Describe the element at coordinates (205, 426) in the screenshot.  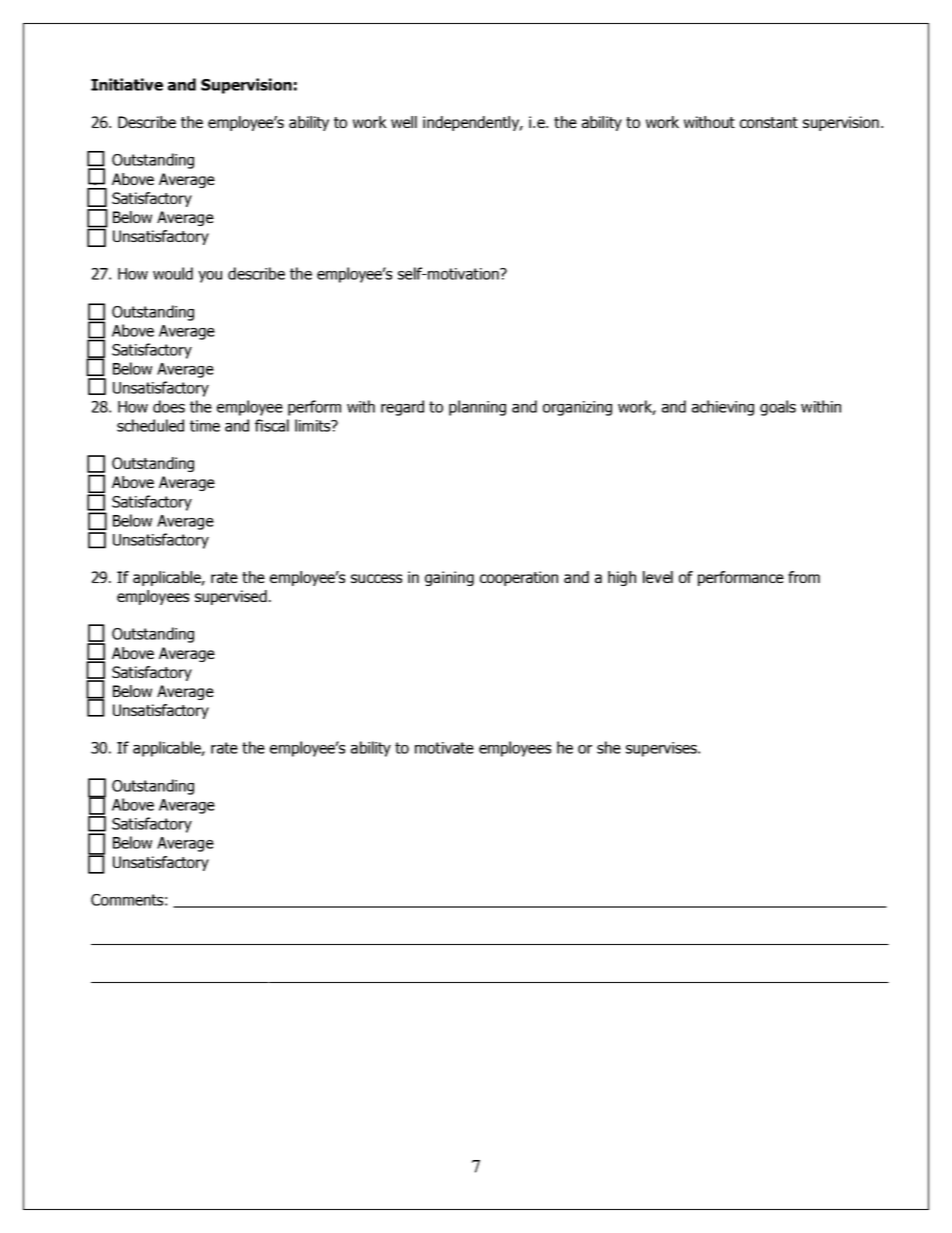
I see `time` at that location.
